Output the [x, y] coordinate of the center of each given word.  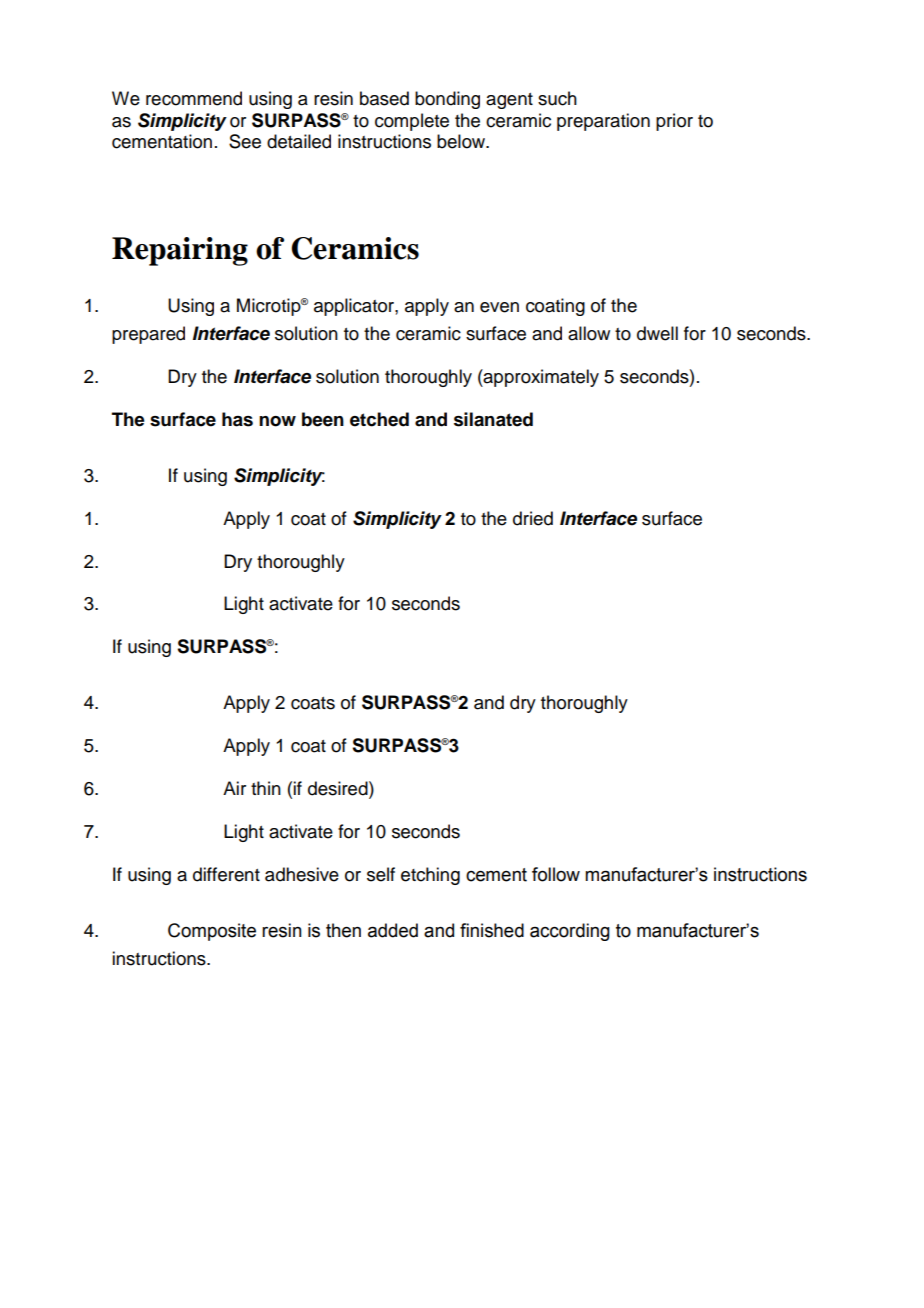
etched [379, 419]
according [570, 932]
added [393, 930]
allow [589, 333]
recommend [194, 98]
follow [556, 874]
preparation [603, 122]
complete [412, 122]
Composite [212, 932]
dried [533, 518]
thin [266, 788]
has [237, 419]
